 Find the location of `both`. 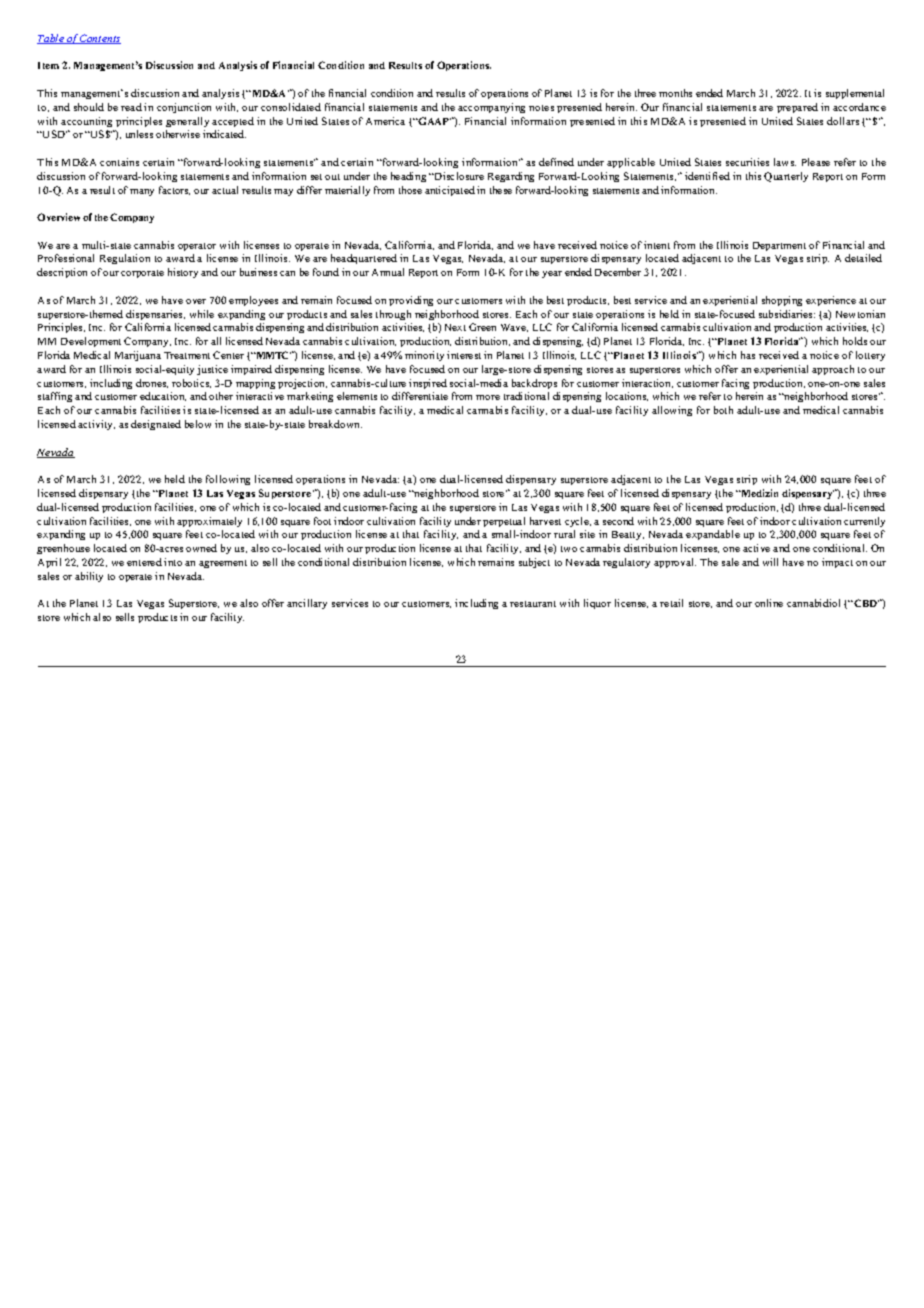

both is located at coordinates (723, 410).
